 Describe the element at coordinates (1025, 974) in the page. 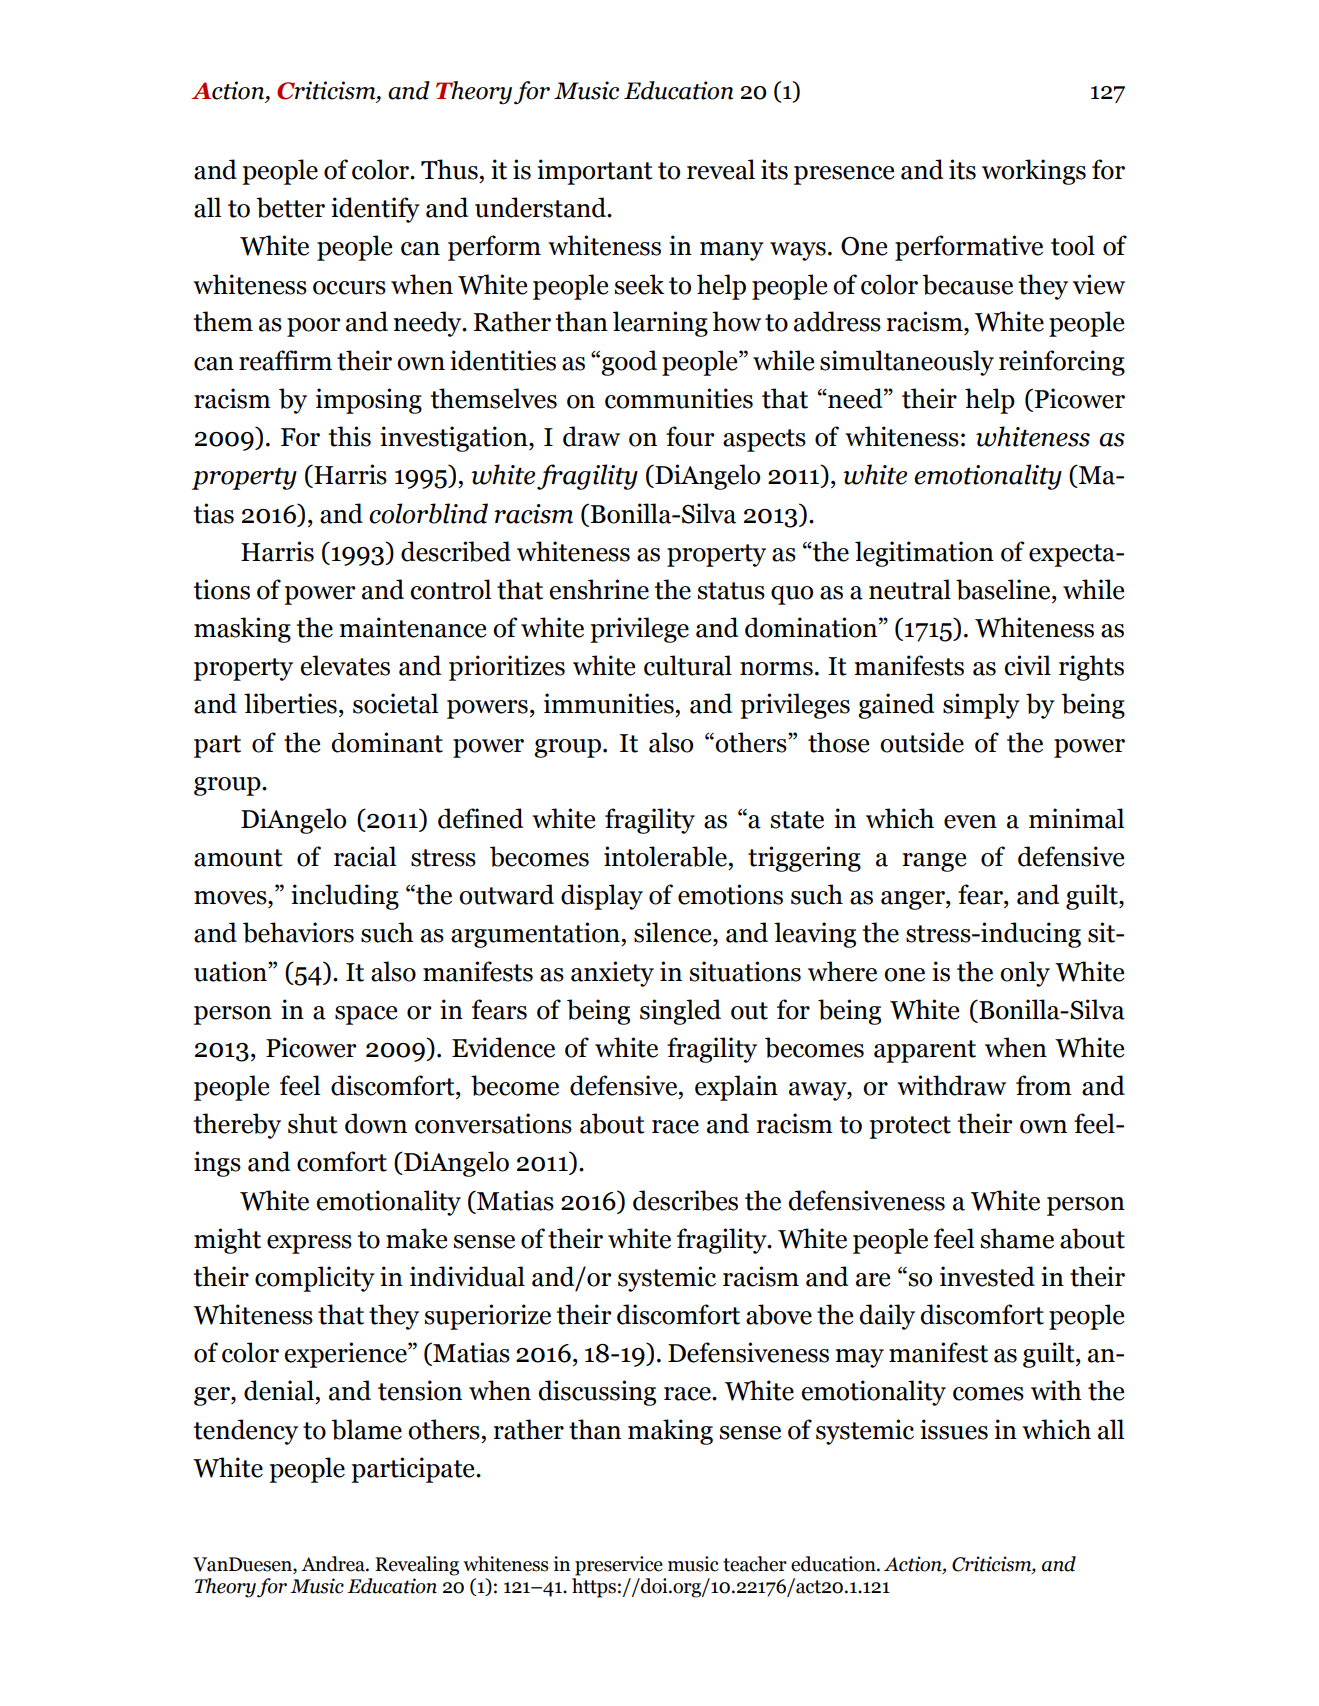

I see `only` at that location.
